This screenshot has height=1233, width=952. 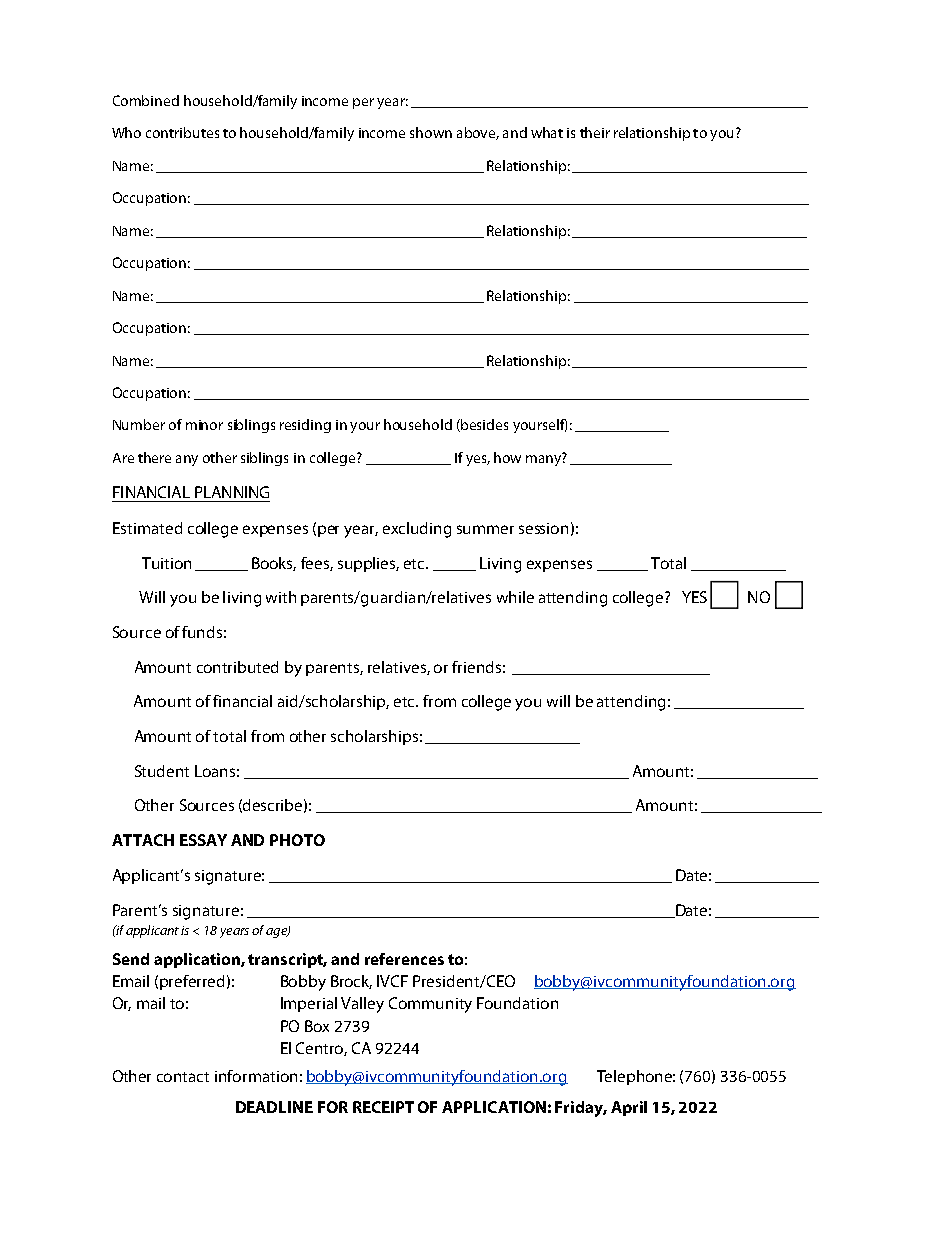 I want to click on contributes, so click(x=182, y=132).
